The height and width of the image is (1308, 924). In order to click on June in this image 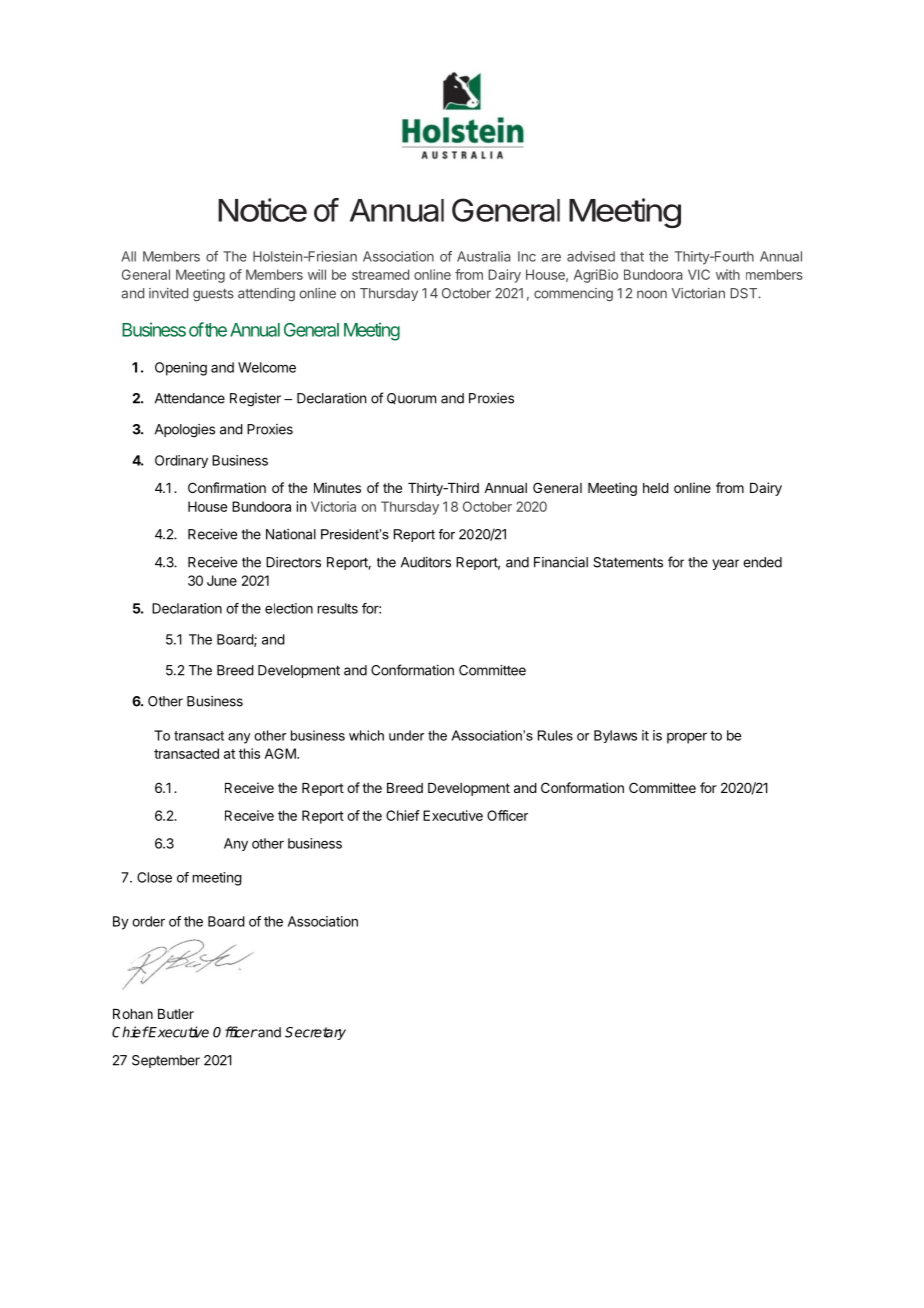, I will do `click(222, 580)`.
